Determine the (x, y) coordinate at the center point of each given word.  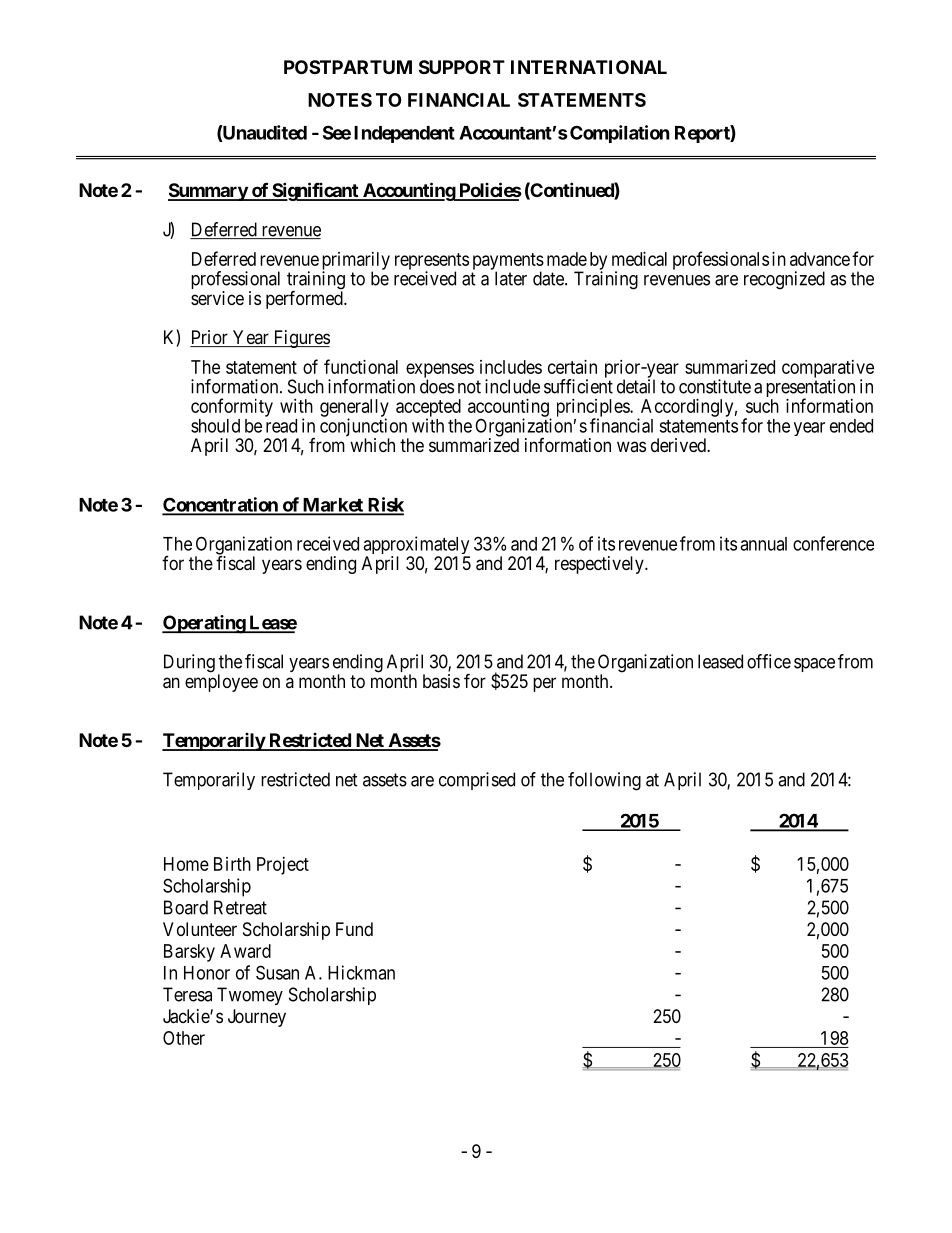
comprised (477, 781)
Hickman (361, 972)
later (511, 278)
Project (283, 866)
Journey (257, 1018)
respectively (600, 565)
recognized (784, 280)
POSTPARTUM (348, 67)
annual (763, 544)
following (604, 781)
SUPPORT (462, 67)
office (769, 661)
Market (332, 506)
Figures (300, 339)
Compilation (620, 134)
